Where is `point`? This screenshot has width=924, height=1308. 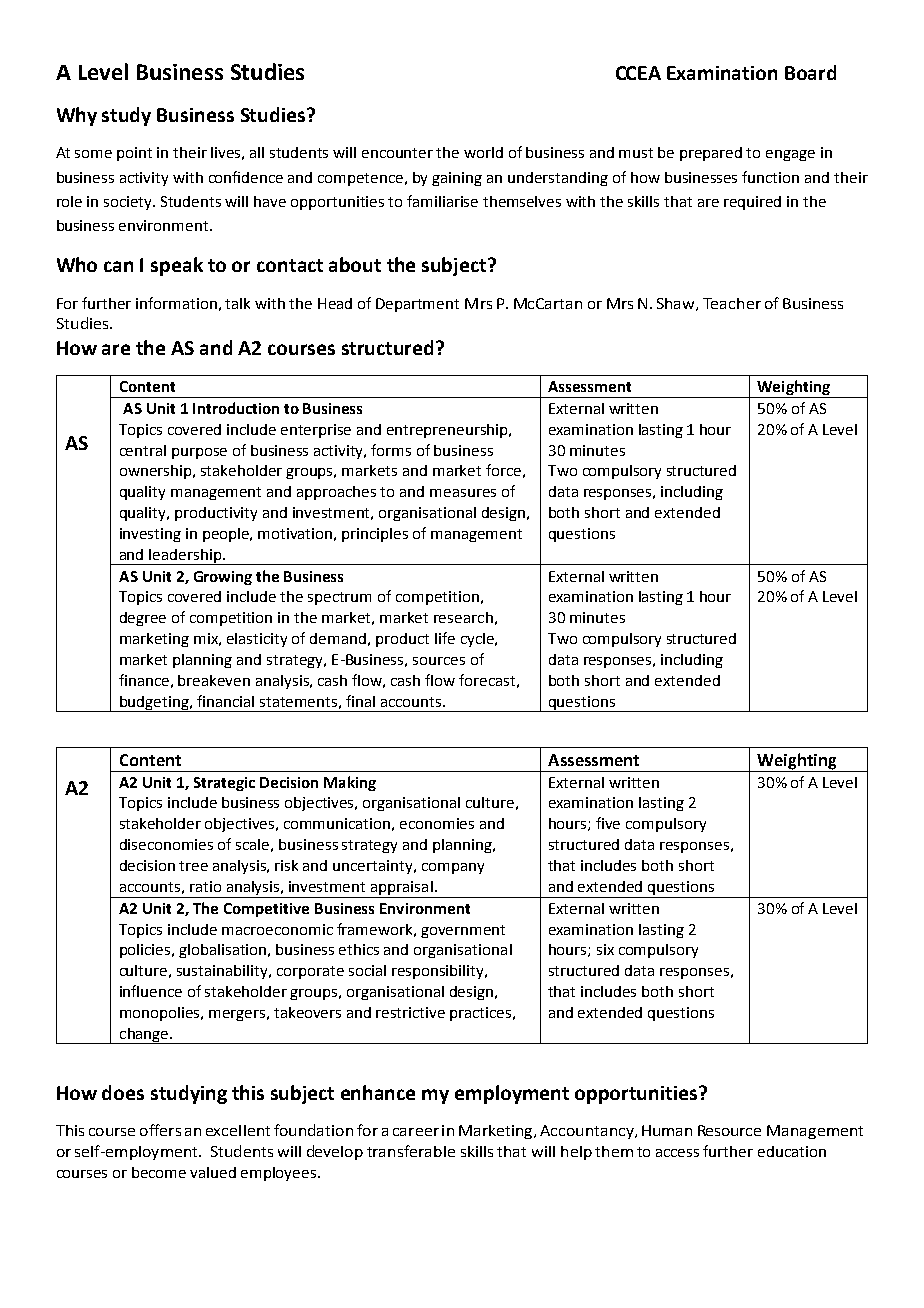 point is located at coordinates (134, 154).
